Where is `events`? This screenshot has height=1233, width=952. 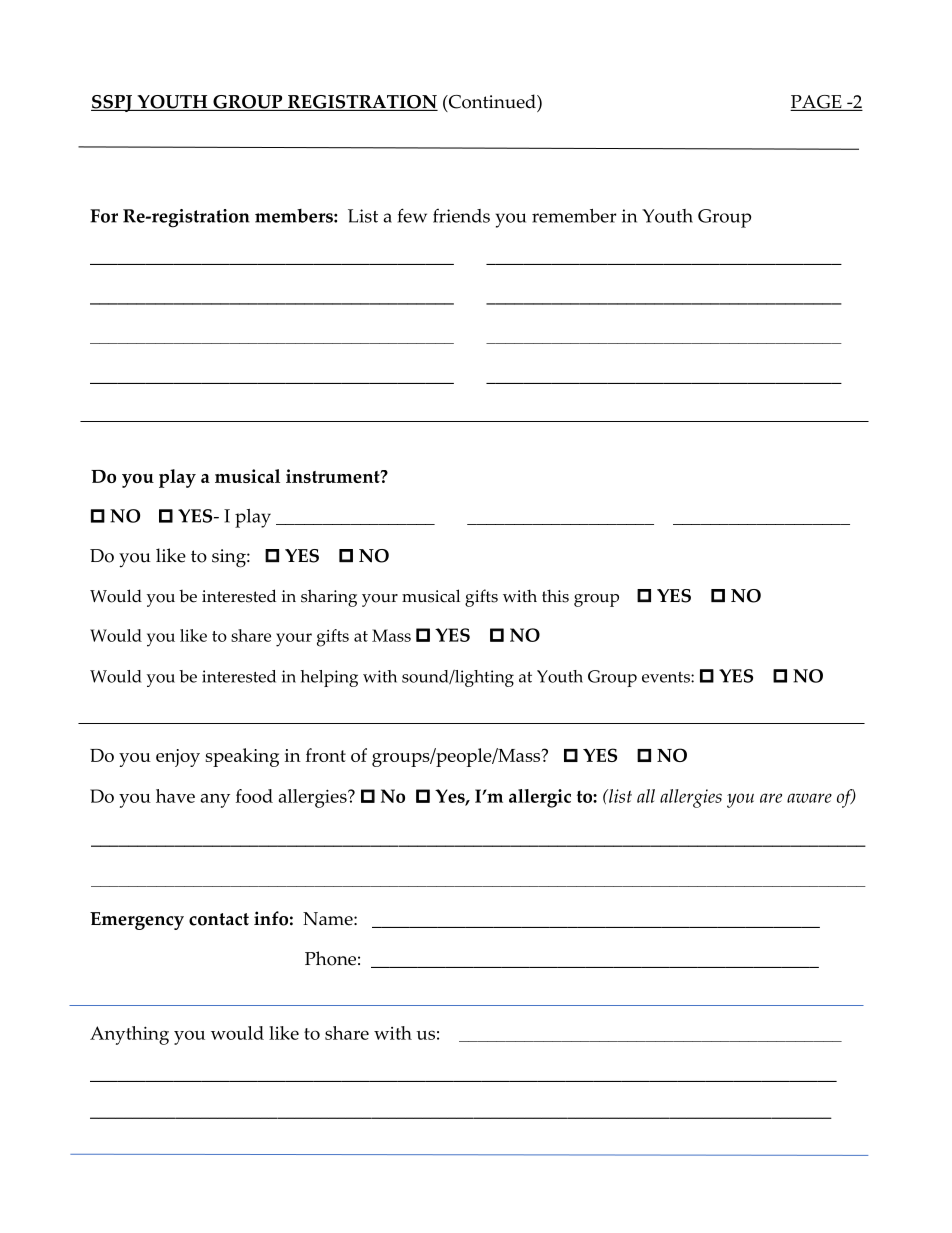 events is located at coordinates (667, 677).
